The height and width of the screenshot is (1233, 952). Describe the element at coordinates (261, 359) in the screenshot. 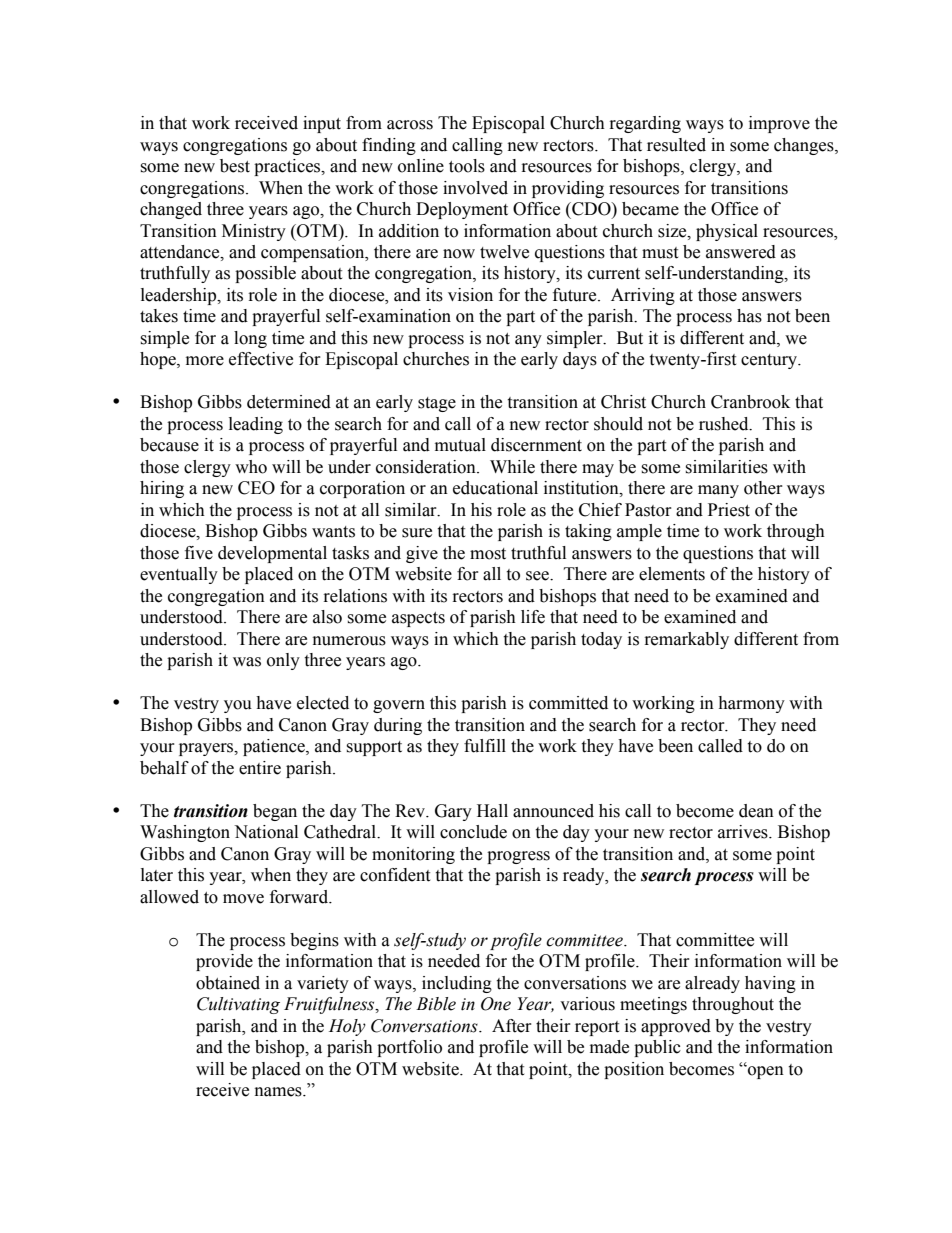

I see `effective` at that location.
